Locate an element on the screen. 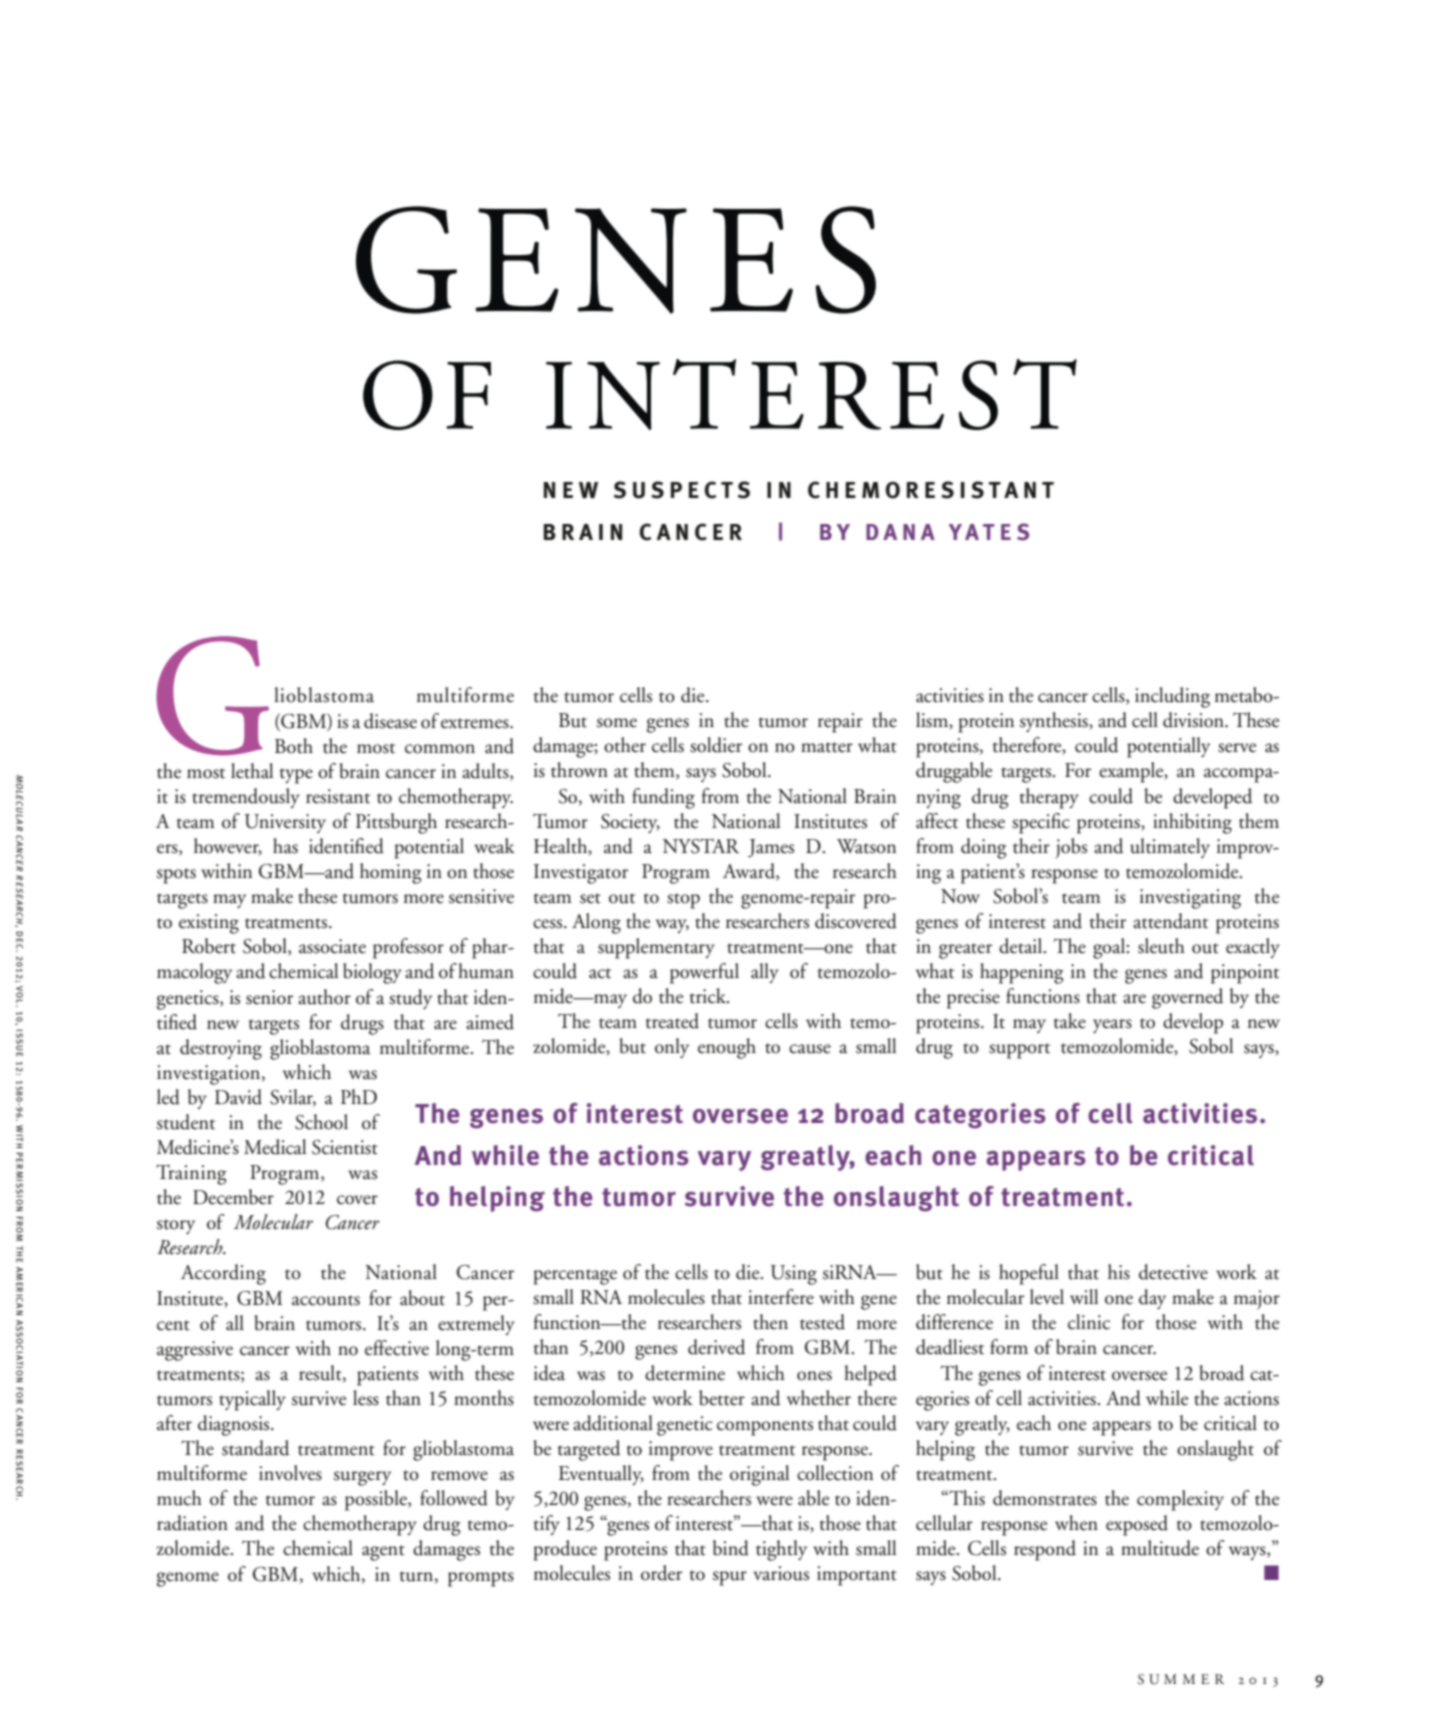 The width and height of the screenshot is (1430, 1731). SUMMER is located at coordinates (1181, 1679).
